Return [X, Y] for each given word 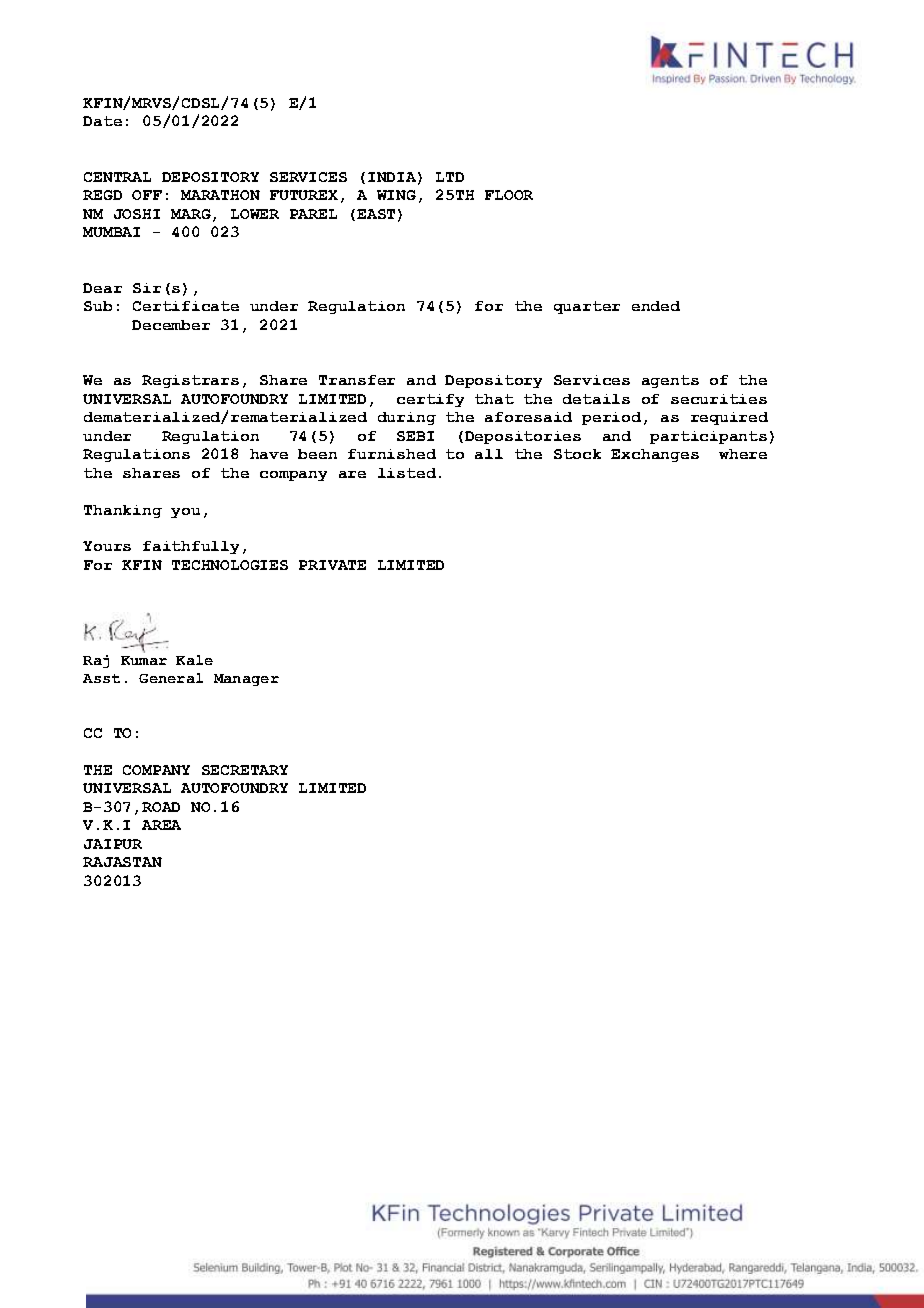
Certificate [186, 306]
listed [407, 473]
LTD [450, 177]
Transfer [357, 380]
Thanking [123, 511]
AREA [161, 825]
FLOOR [509, 195]
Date [102, 121]
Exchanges [655, 455]
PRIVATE [332, 565]
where [743, 454]
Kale [194, 660]
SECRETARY [245, 770]
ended [656, 306]
